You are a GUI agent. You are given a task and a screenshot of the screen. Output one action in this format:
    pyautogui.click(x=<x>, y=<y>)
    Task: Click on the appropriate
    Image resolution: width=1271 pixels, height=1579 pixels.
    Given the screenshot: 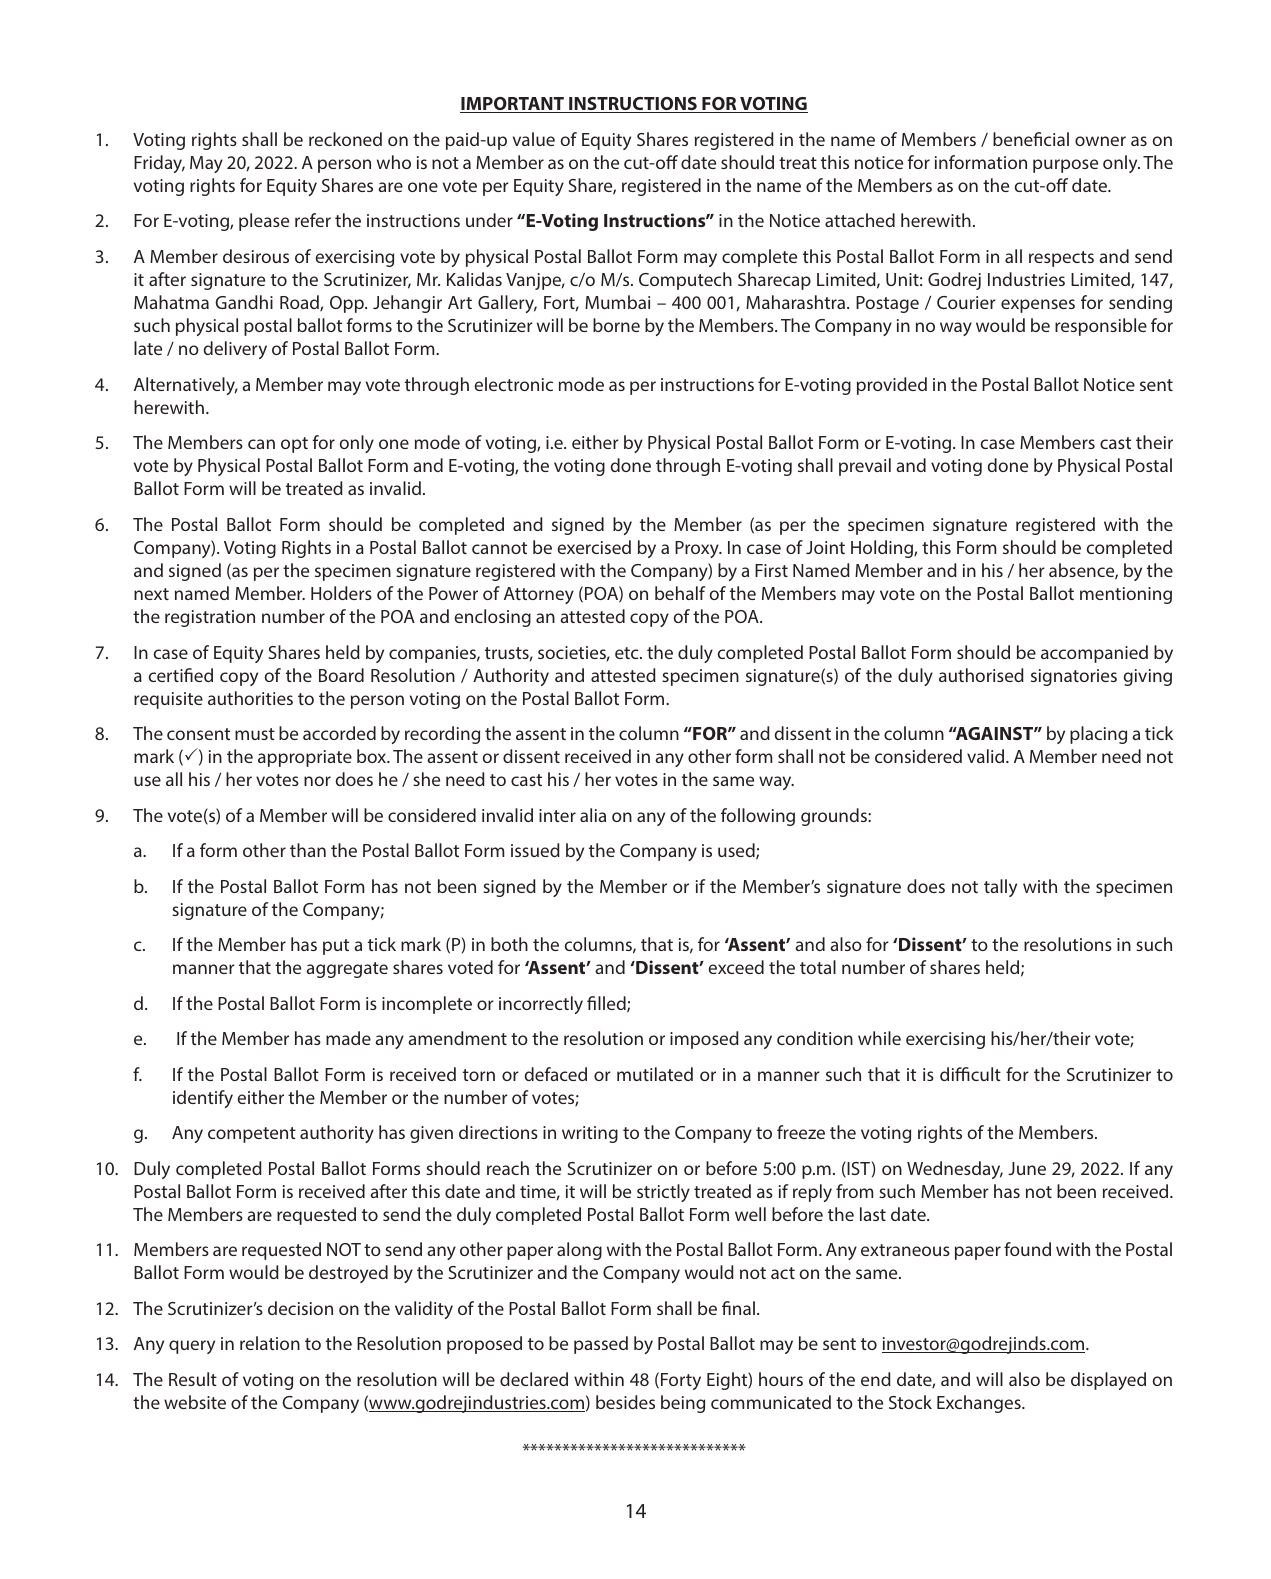 What is the action you would take?
    pyautogui.click(x=305, y=758)
